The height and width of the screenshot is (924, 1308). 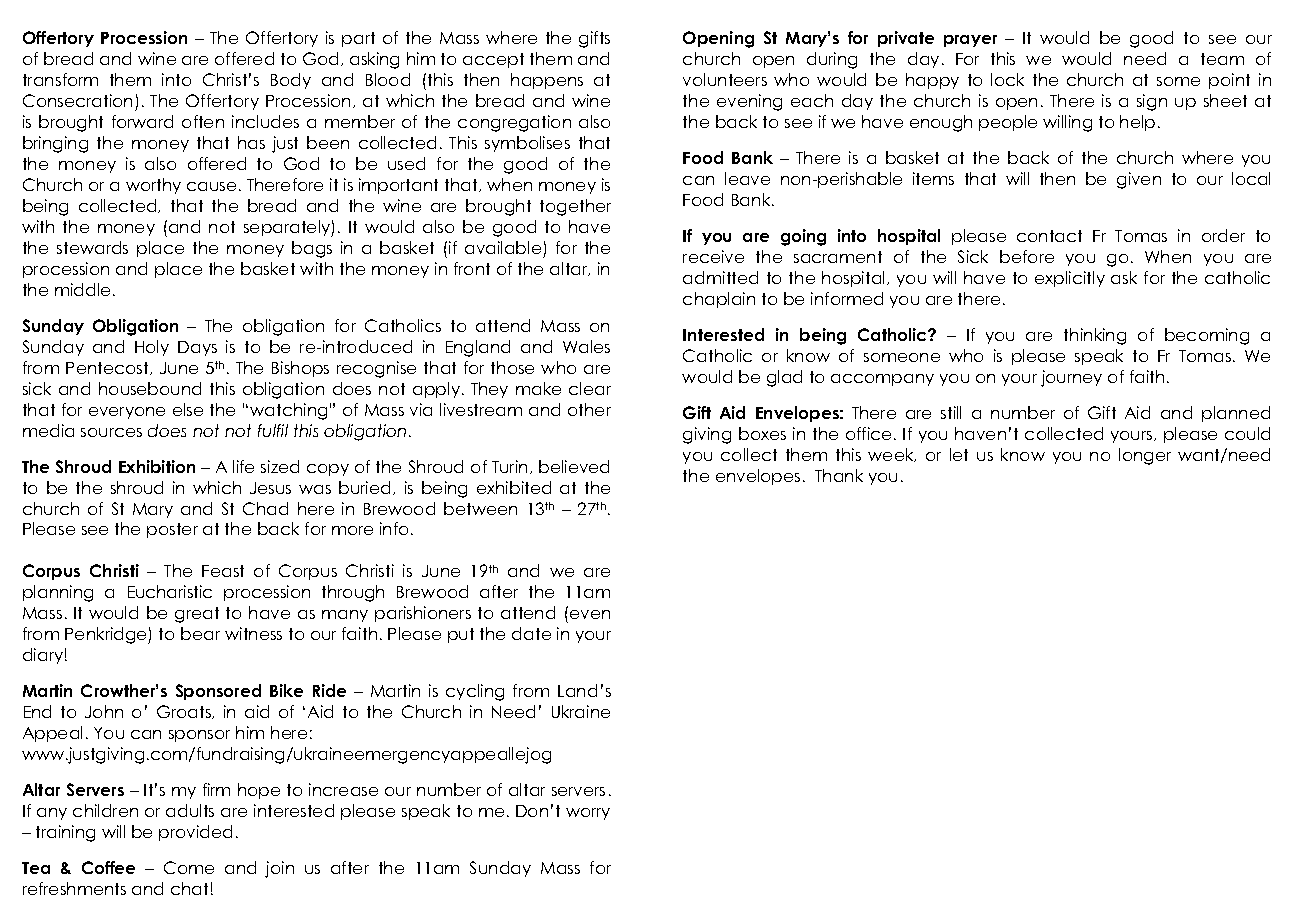 What do you see at coordinates (725, 79) in the screenshot?
I see `volunteers` at bounding box center [725, 79].
